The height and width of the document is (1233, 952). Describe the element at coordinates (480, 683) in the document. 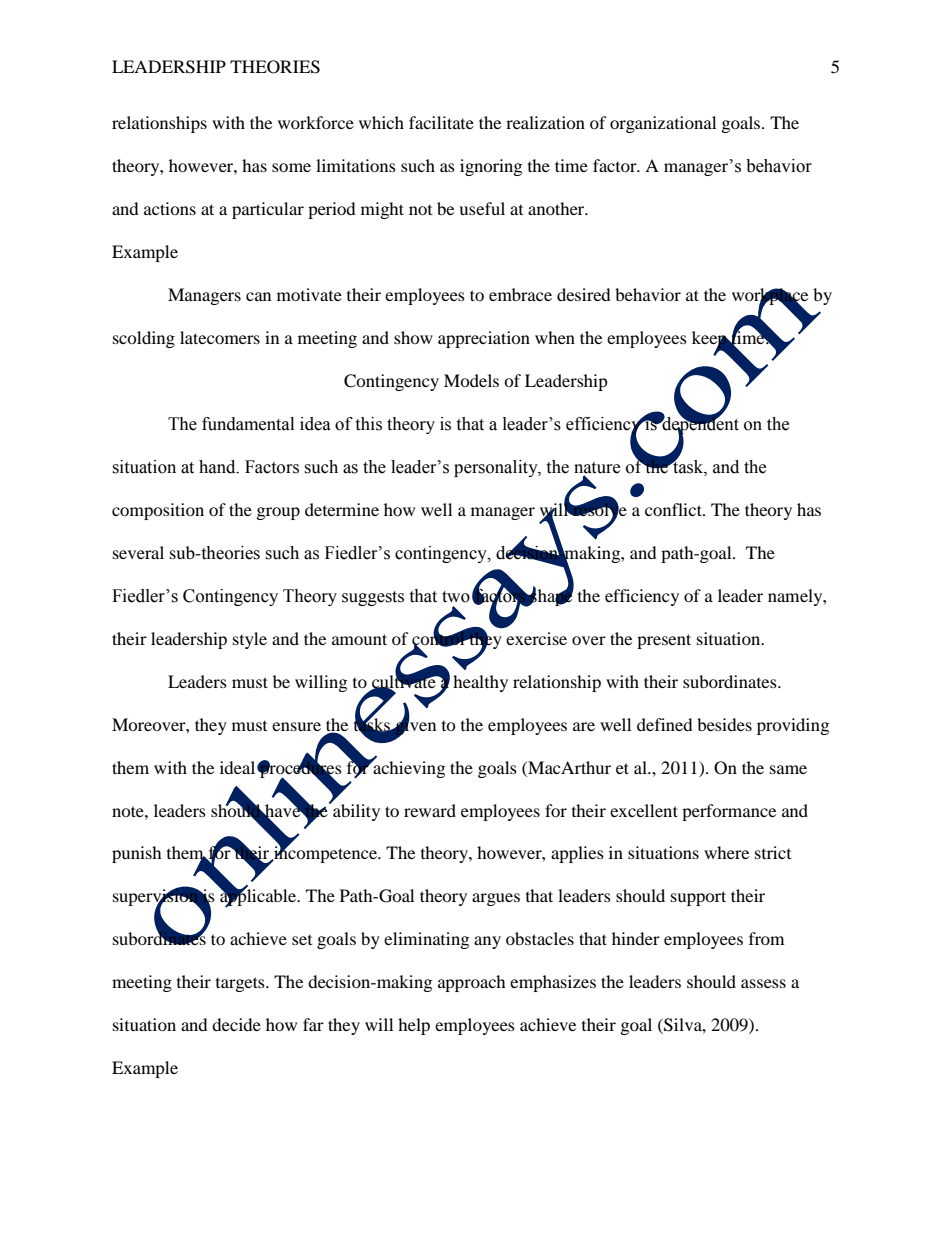

I see `healthy` at that location.
